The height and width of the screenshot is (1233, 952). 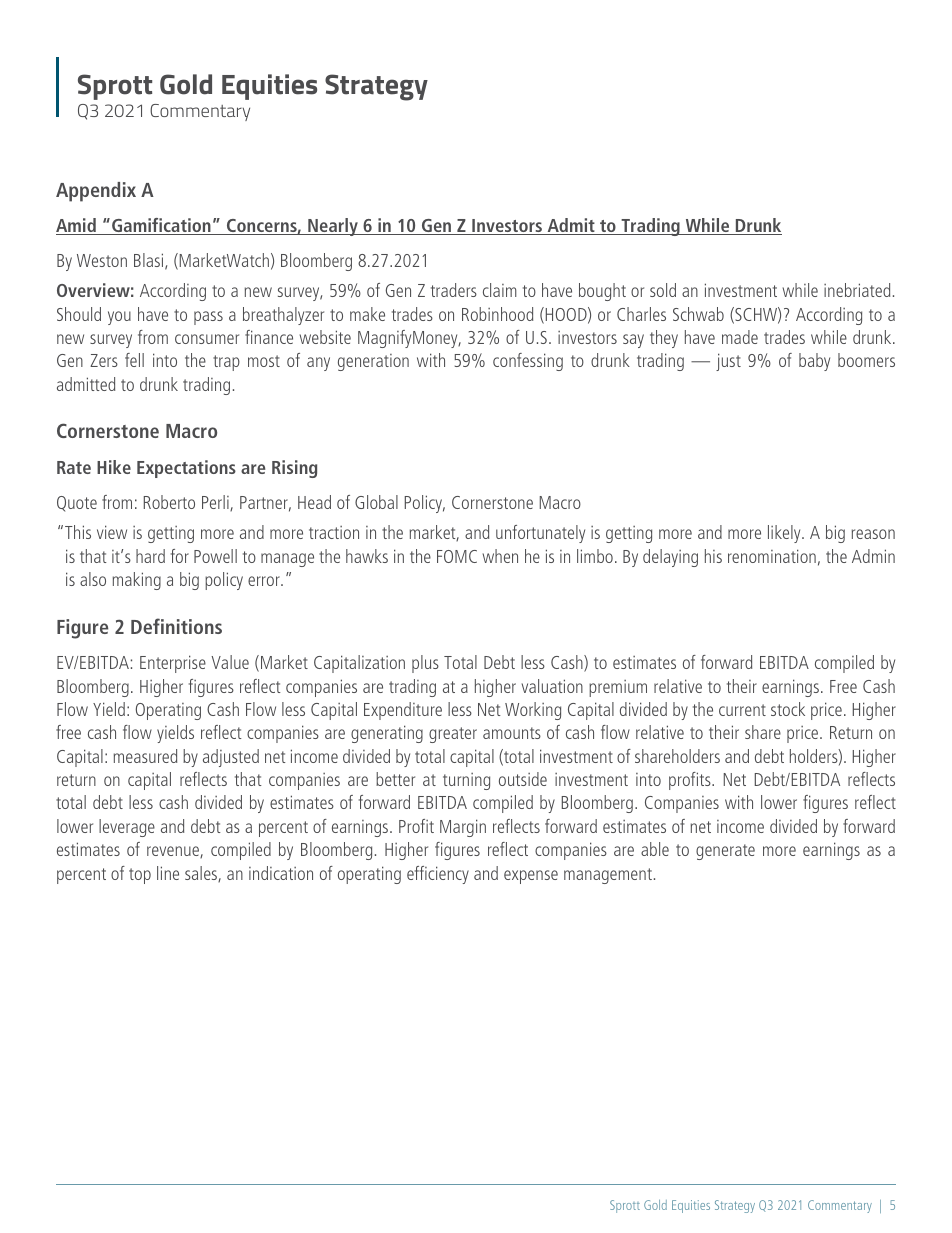 I want to click on inebriated, so click(x=857, y=290).
